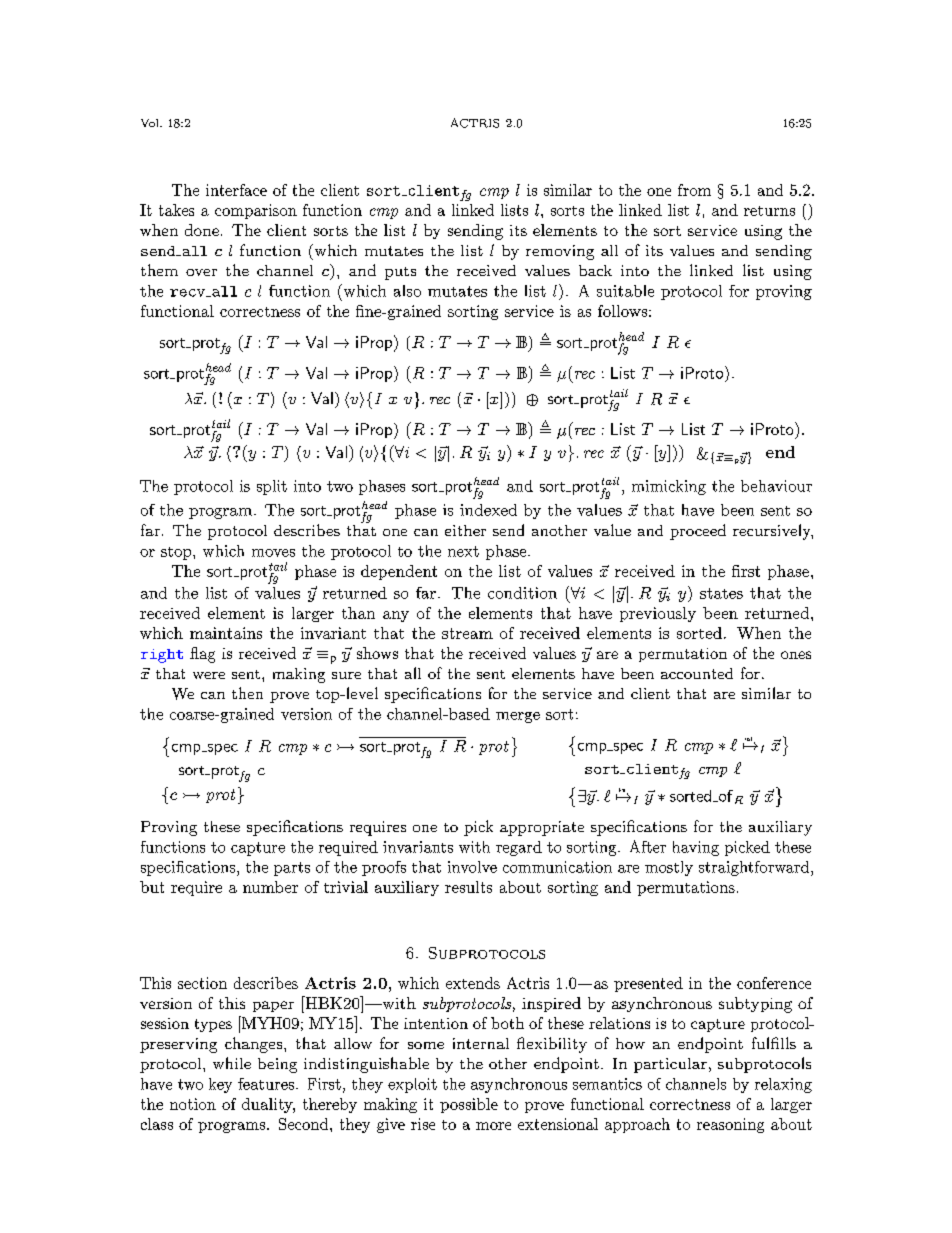  What do you see at coordinates (469, 1105) in the page?
I see `possible` at bounding box center [469, 1105].
